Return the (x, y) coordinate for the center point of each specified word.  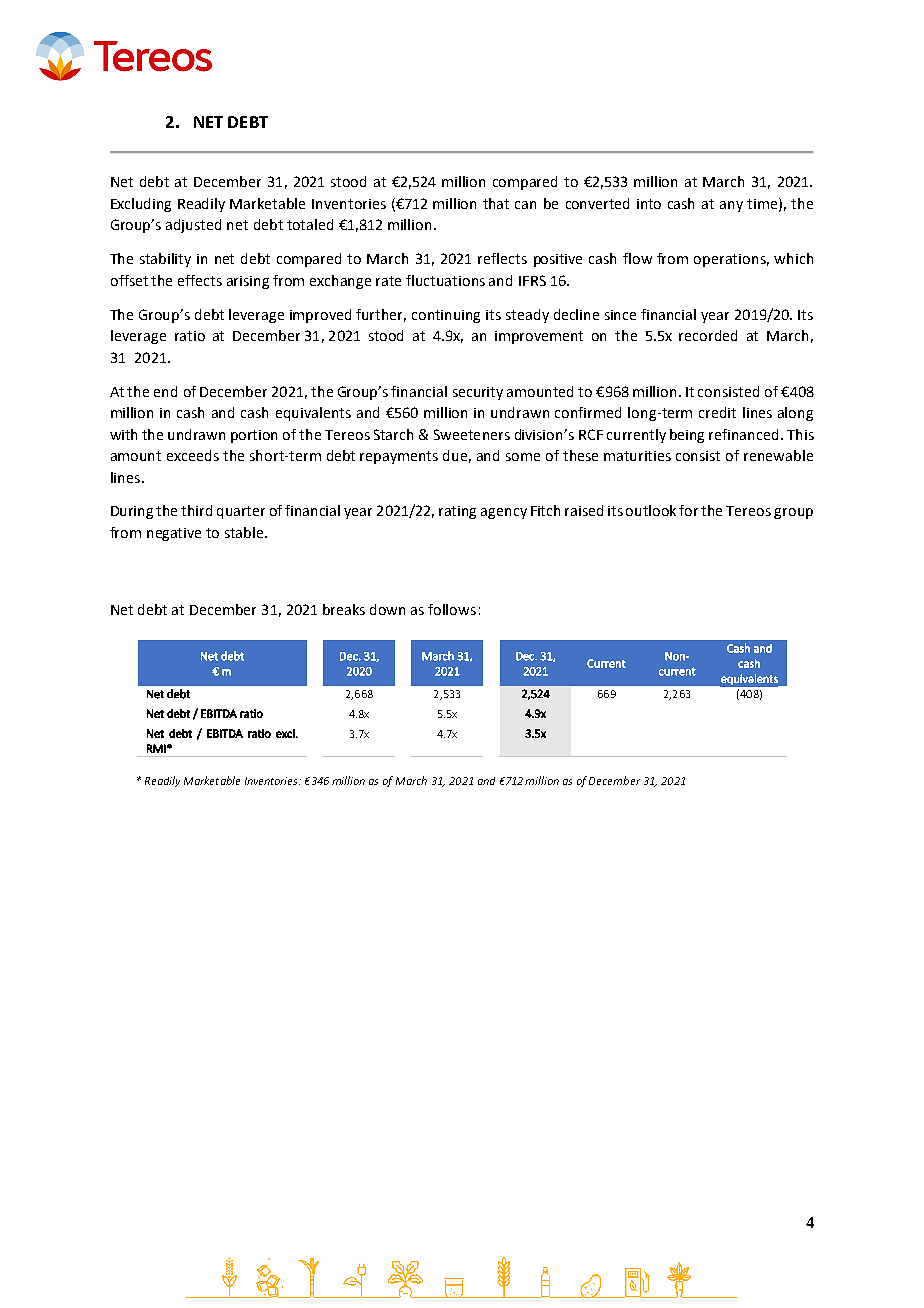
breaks (344, 609)
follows (452, 609)
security (478, 393)
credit (717, 412)
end (165, 391)
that (496, 203)
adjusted (193, 226)
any (731, 206)
